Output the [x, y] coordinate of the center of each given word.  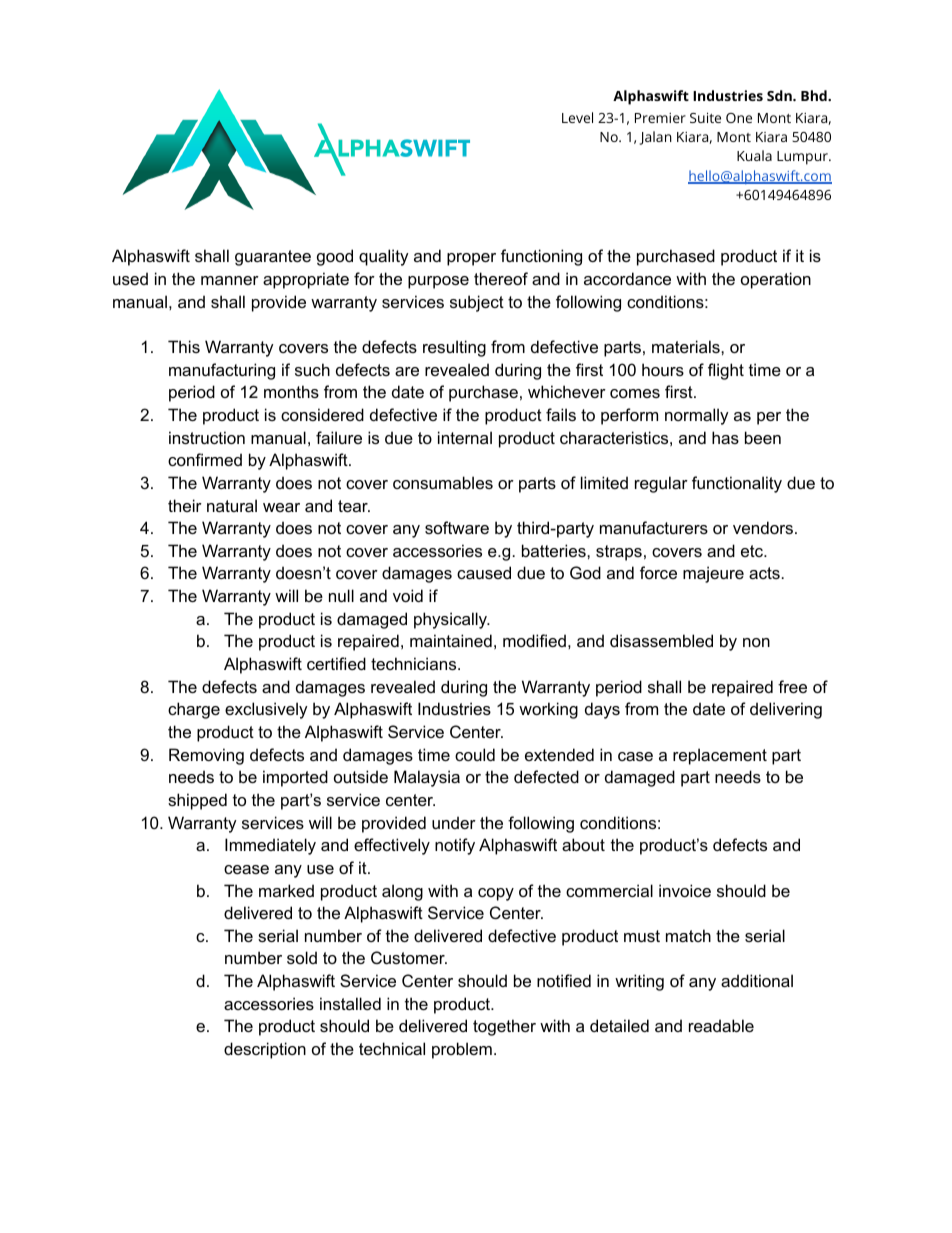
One [739, 118]
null [341, 595]
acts [764, 573]
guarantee [273, 258]
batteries [555, 550]
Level [577, 117]
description [265, 1050]
